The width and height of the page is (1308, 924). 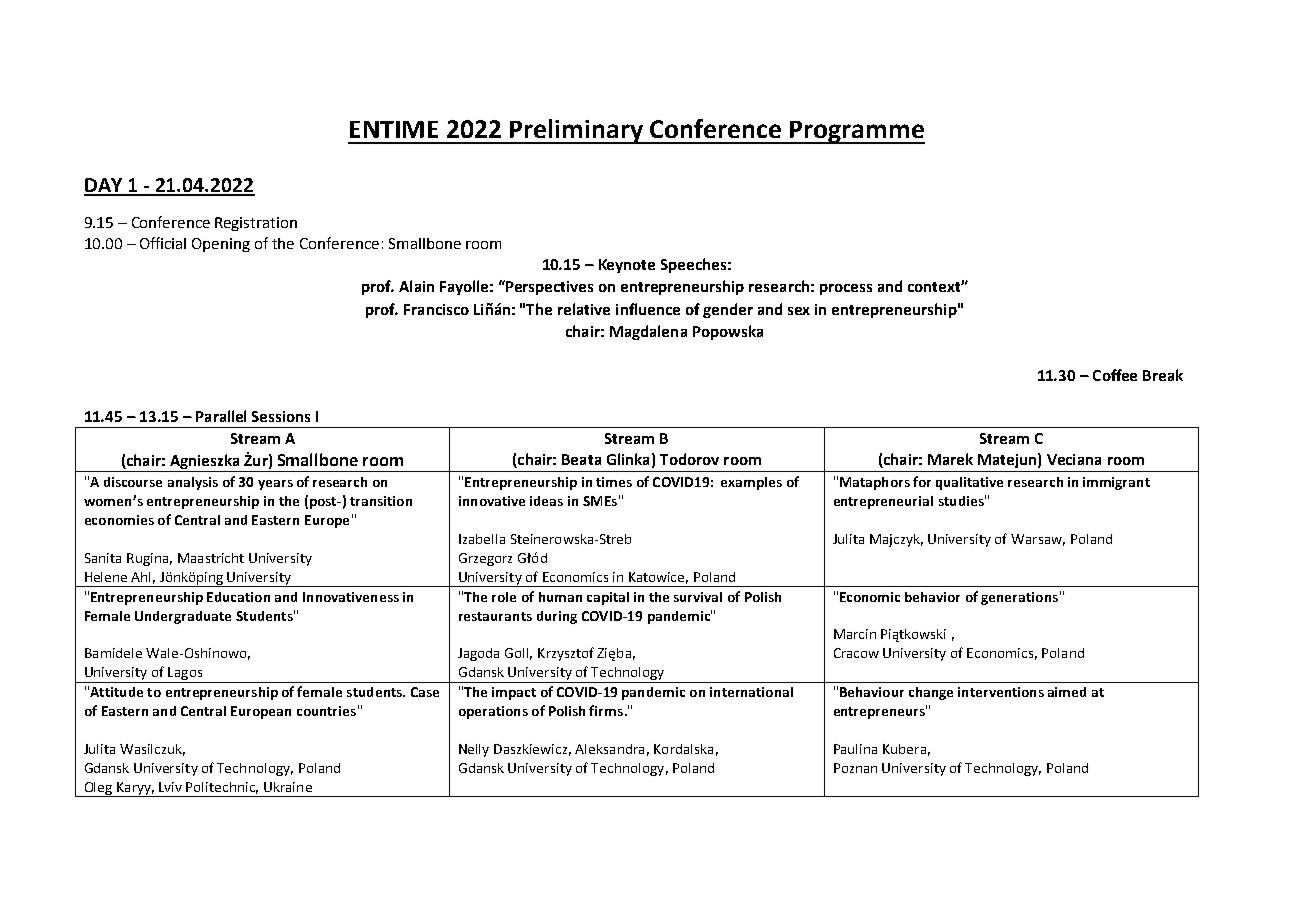 What do you see at coordinates (608, 598) in the page?
I see `capital` at bounding box center [608, 598].
